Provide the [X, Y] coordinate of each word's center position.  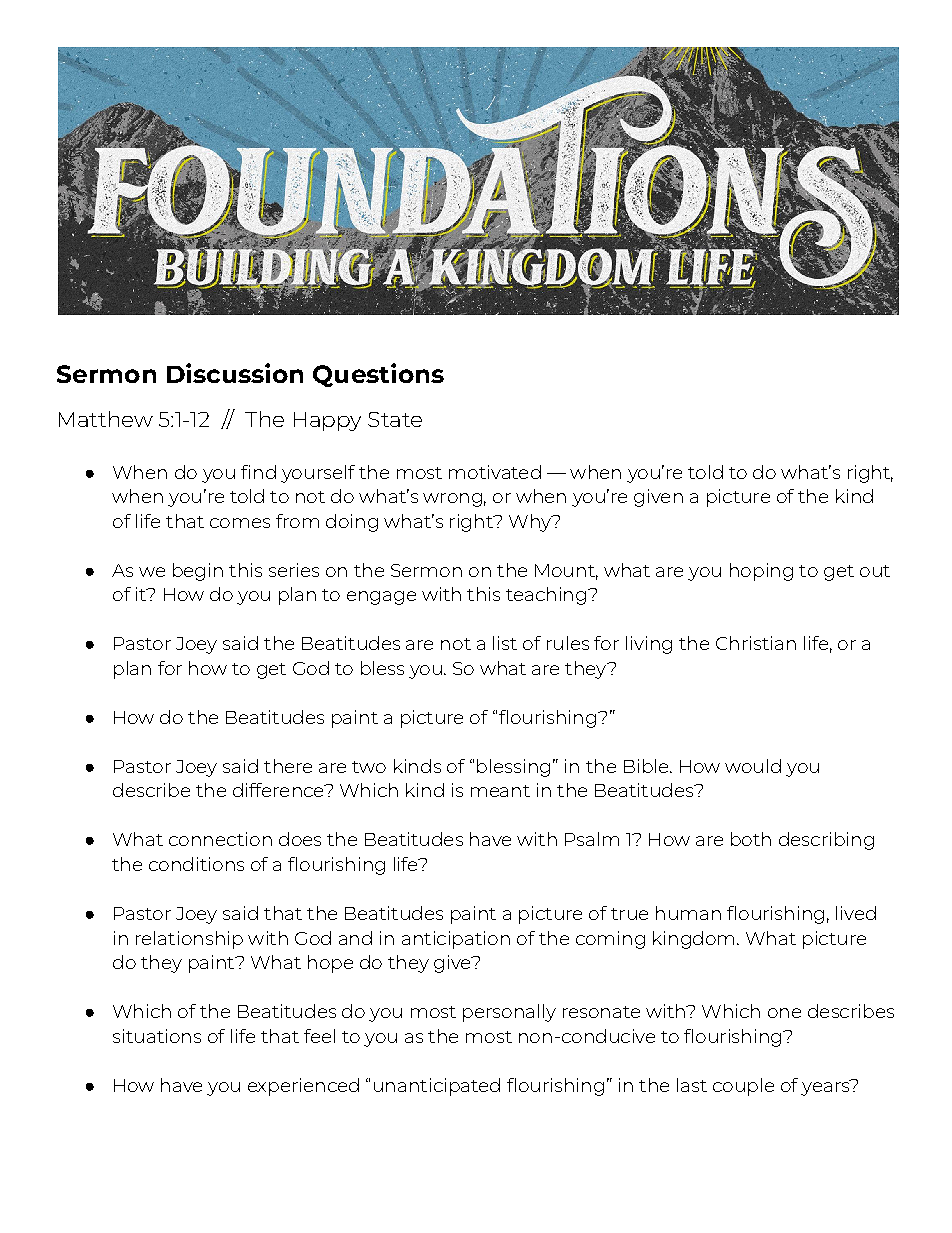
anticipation [456, 940]
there [288, 766]
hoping [761, 572]
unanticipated [437, 1087]
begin [198, 572]
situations [157, 1036]
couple [743, 1087]
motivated [495, 472]
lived [856, 913]
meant [500, 791]
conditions [196, 864]
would [753, 766]
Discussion [235, 373]
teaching [546, 596]
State [395, 419]
